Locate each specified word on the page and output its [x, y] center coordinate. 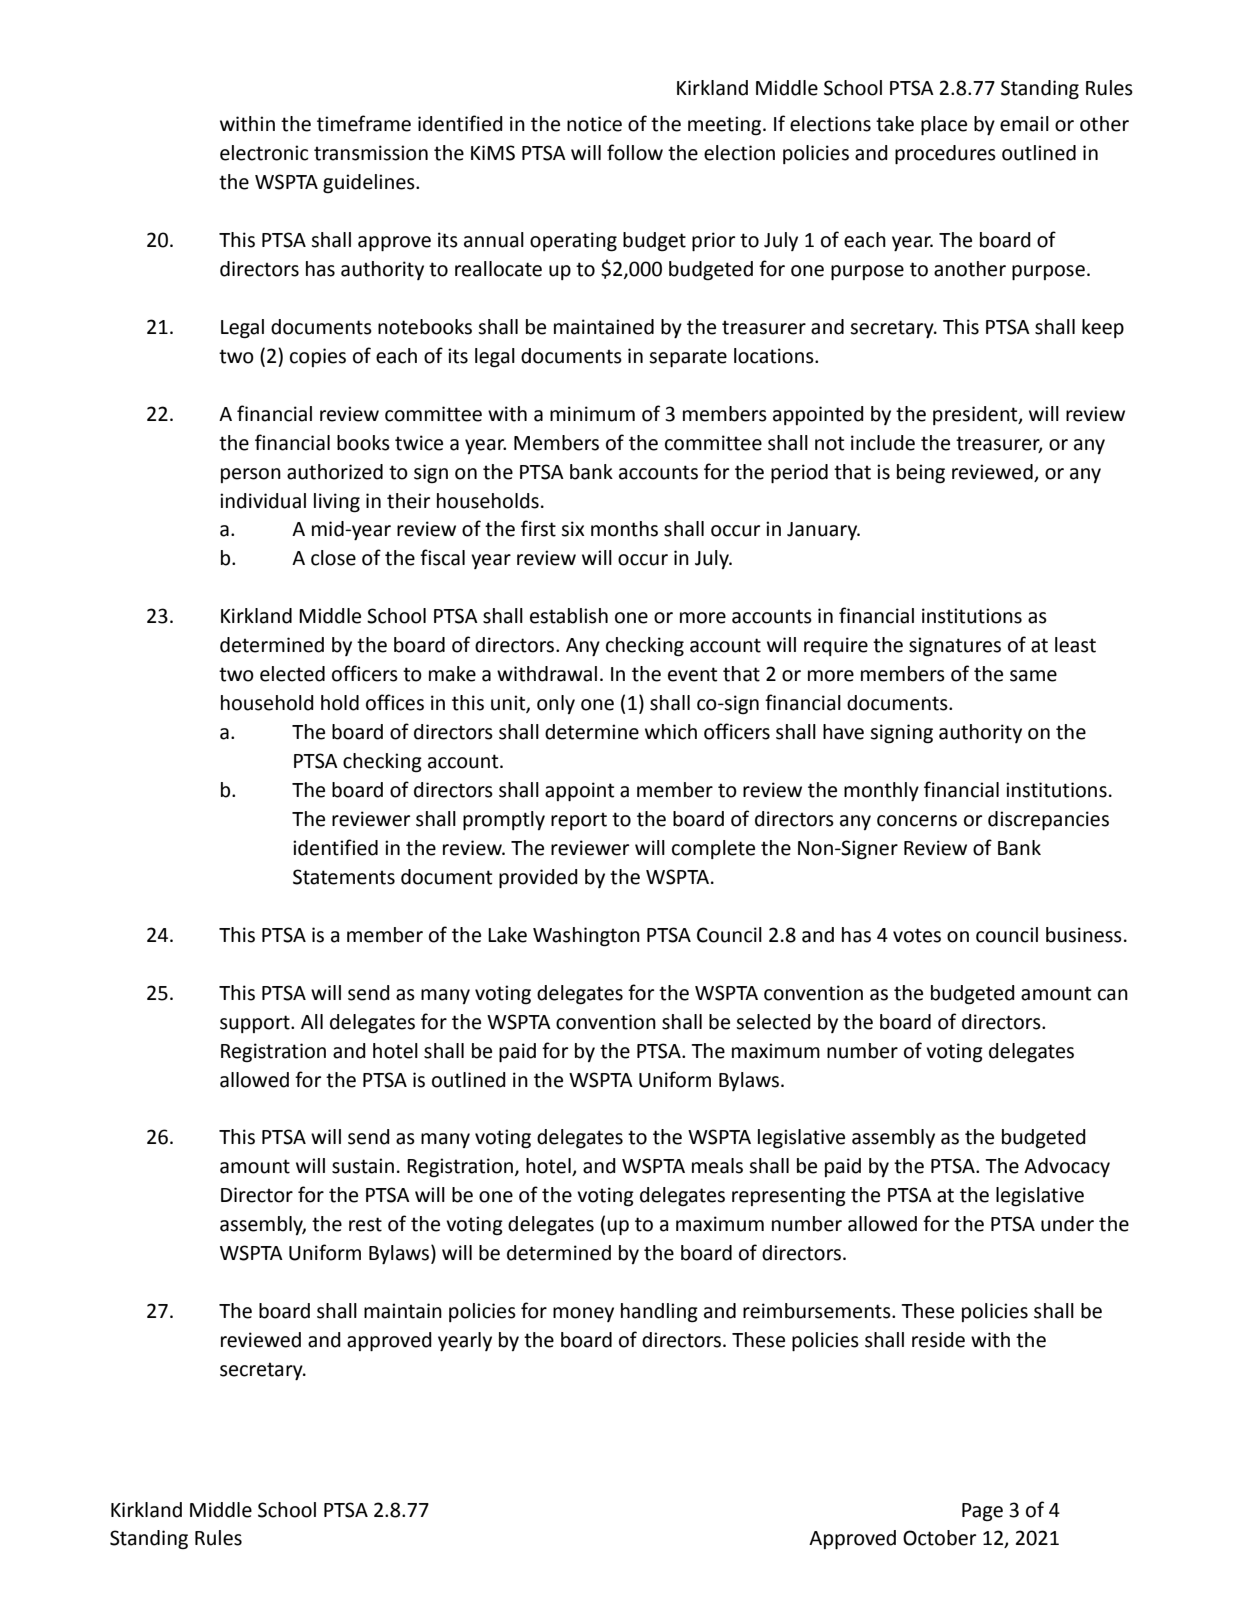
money [583, 1314]
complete [713, 849]
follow [635, 152]
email [1024, 124]
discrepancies [1048, 820]
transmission [371, 153]
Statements [344, 877]
